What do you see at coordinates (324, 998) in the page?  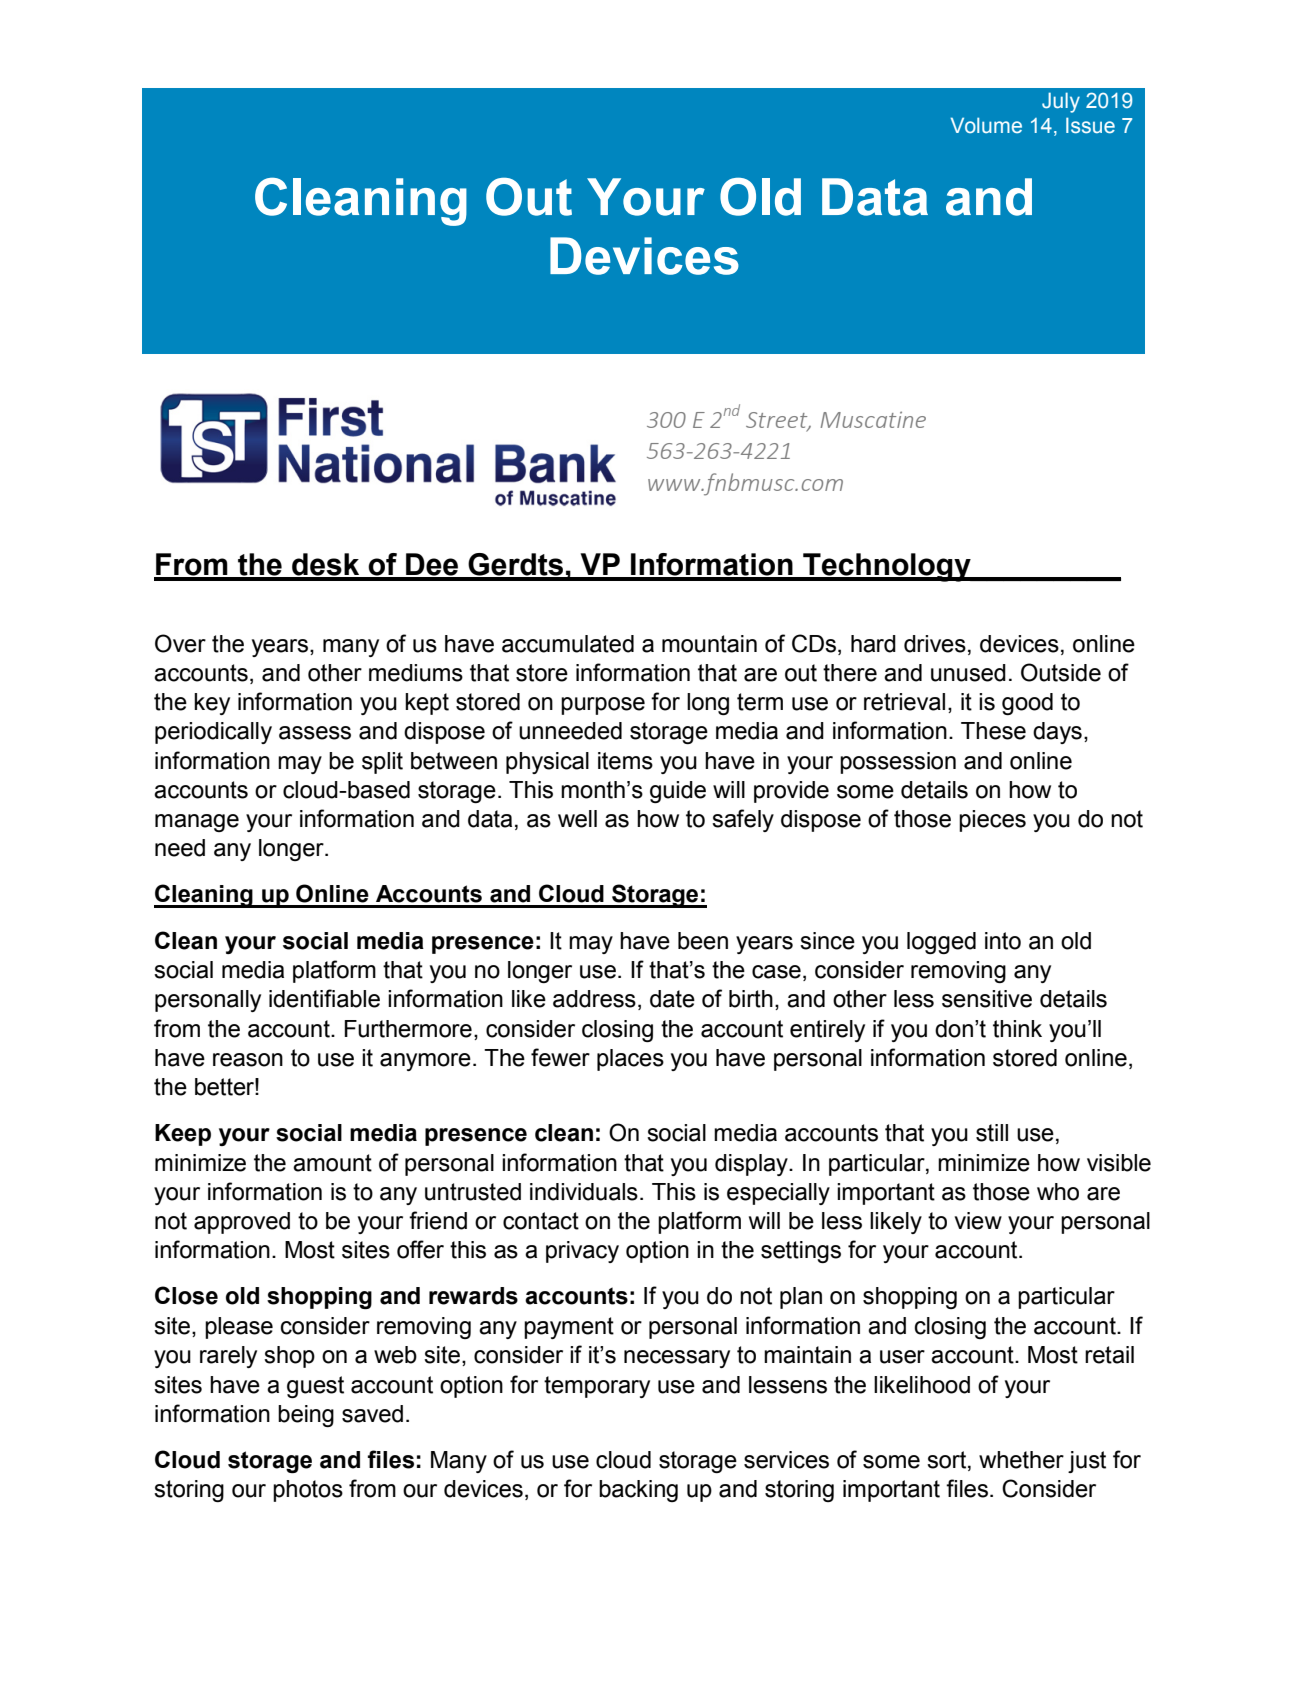 I see `identifiable` at bounding box center [324, 998].
